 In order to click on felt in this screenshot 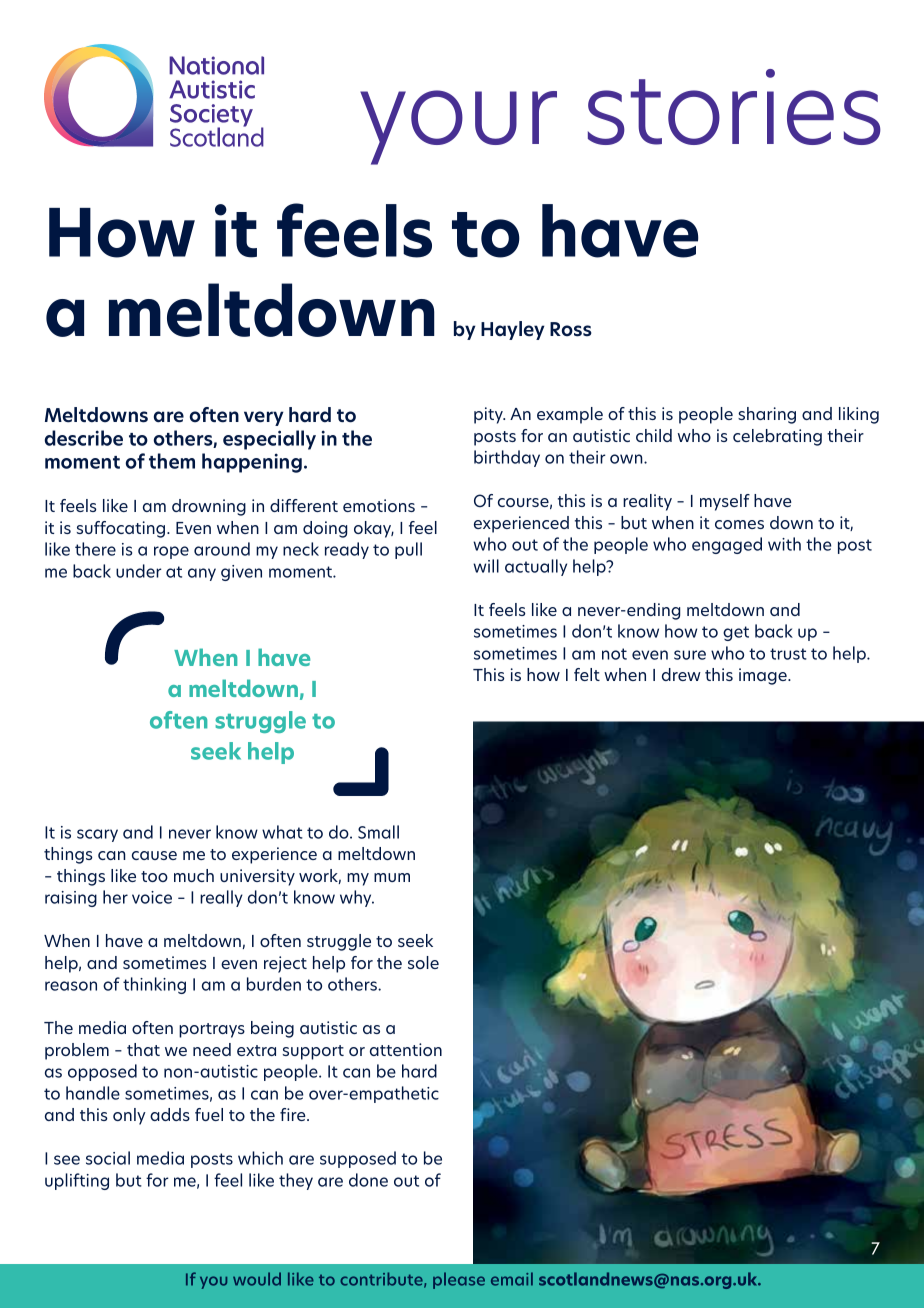, I will do `click(587, 674)`.
